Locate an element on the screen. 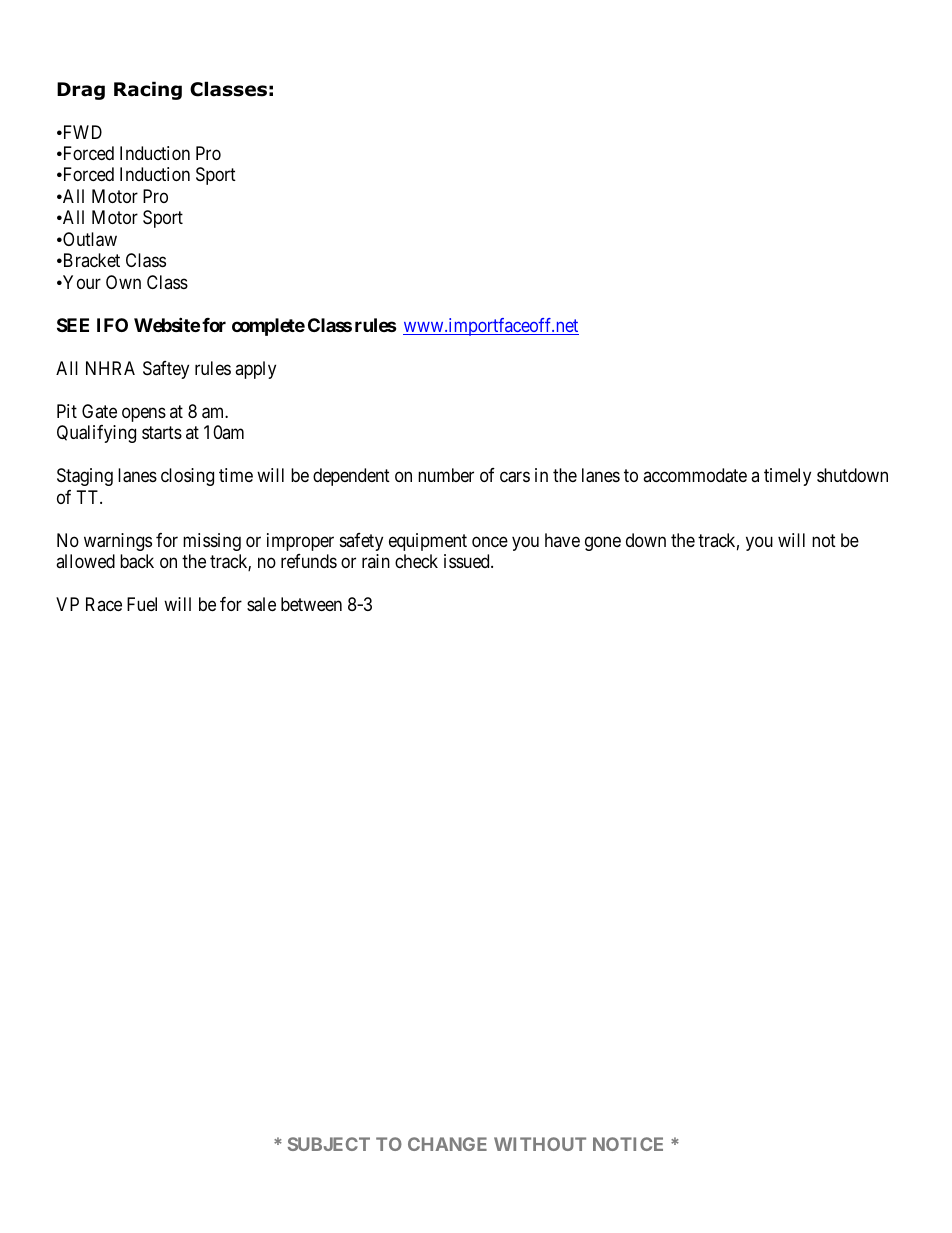  CHANGE is located at coordinates (447, 1144).
